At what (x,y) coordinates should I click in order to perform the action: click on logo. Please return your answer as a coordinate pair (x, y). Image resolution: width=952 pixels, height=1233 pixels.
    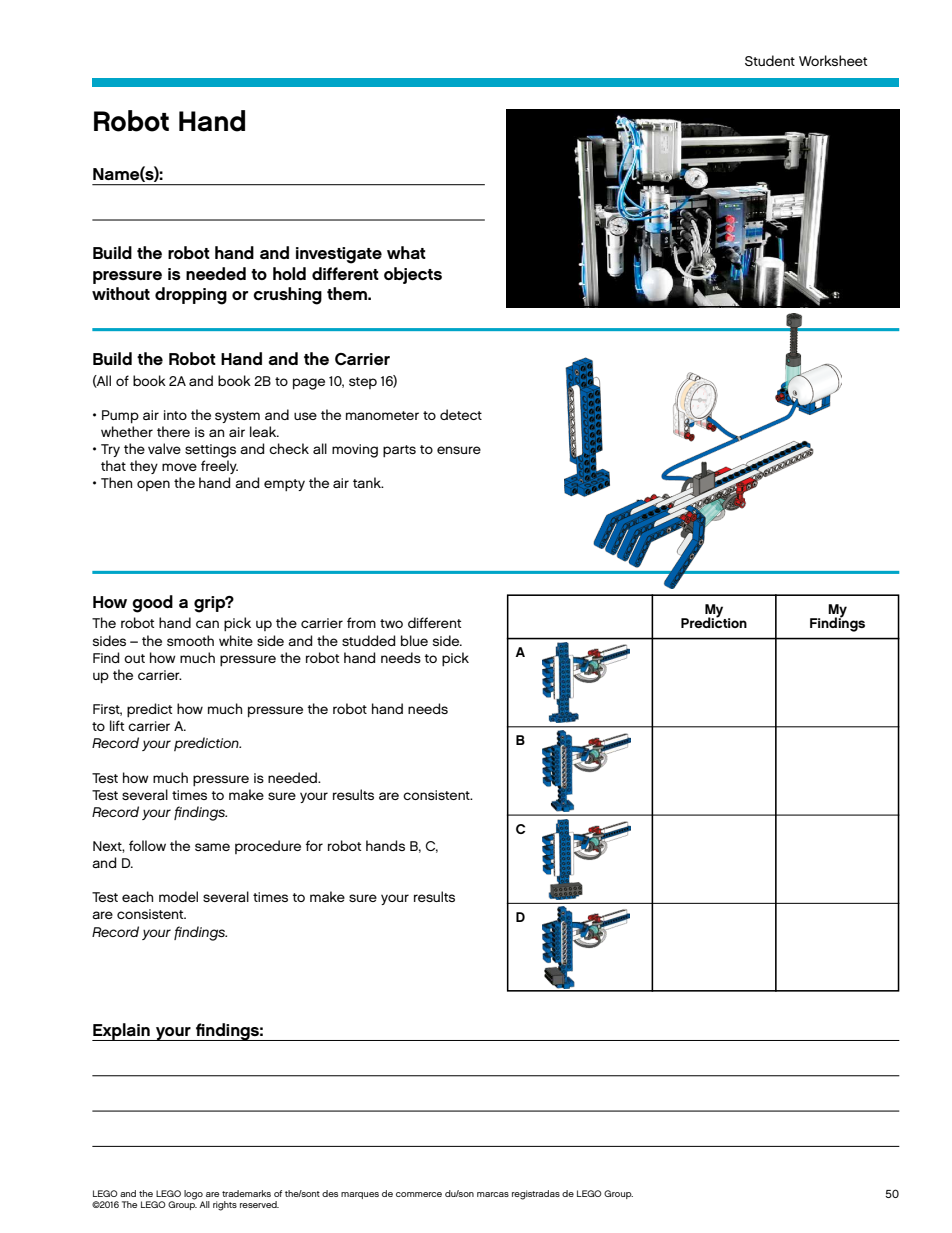
    Looking at the image, I should click on (193, 1196).
